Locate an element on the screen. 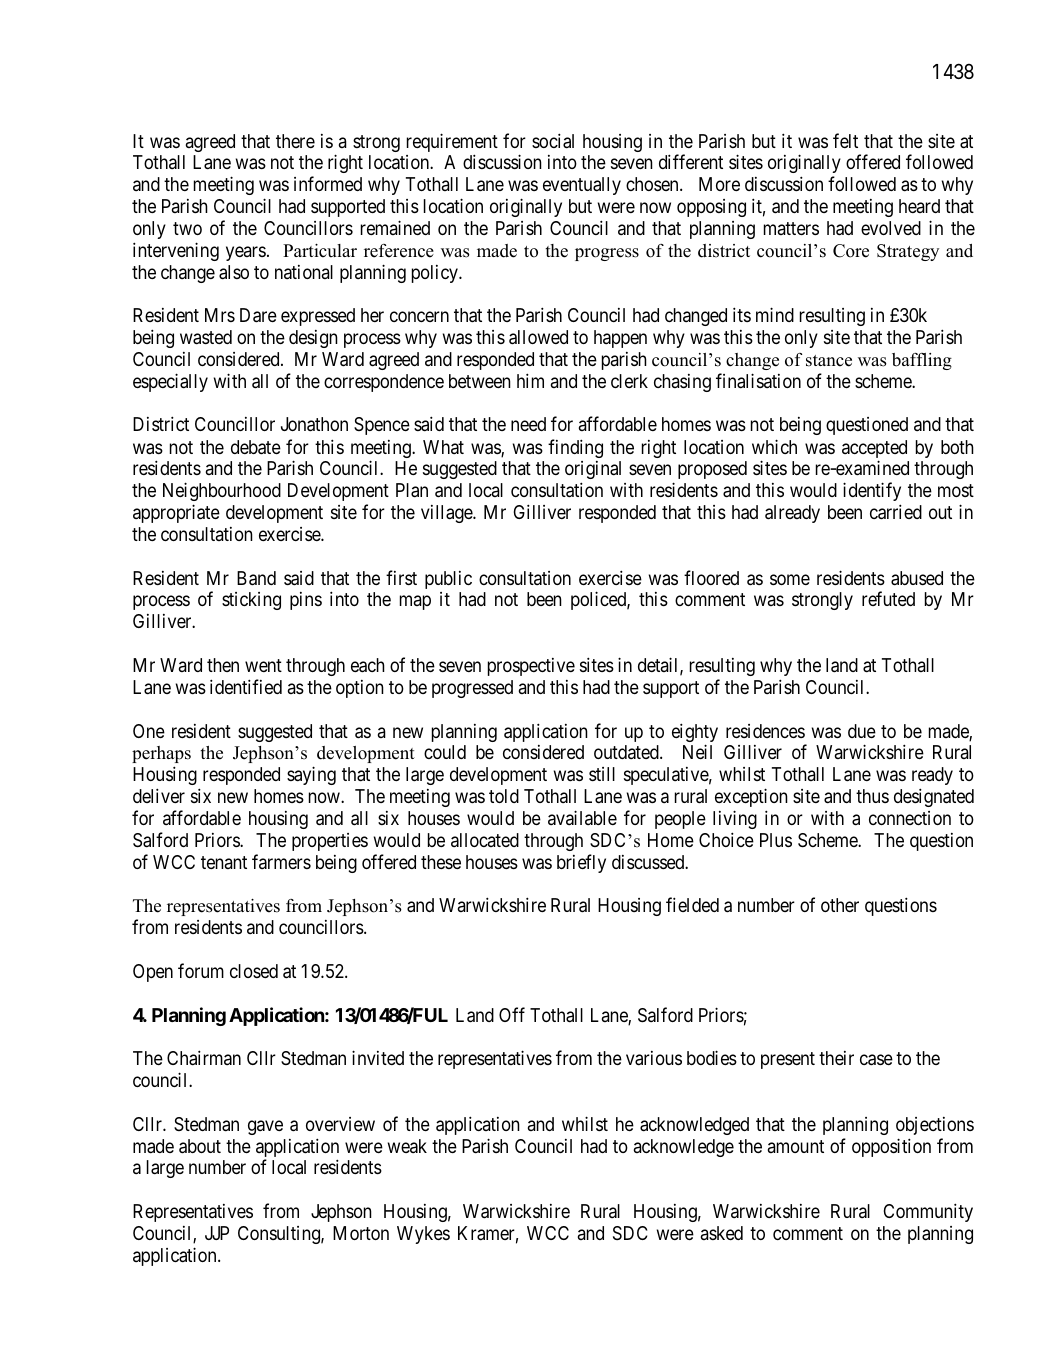 The image size is (1057, 1368). eventually is located at coordinates (582, 186).
